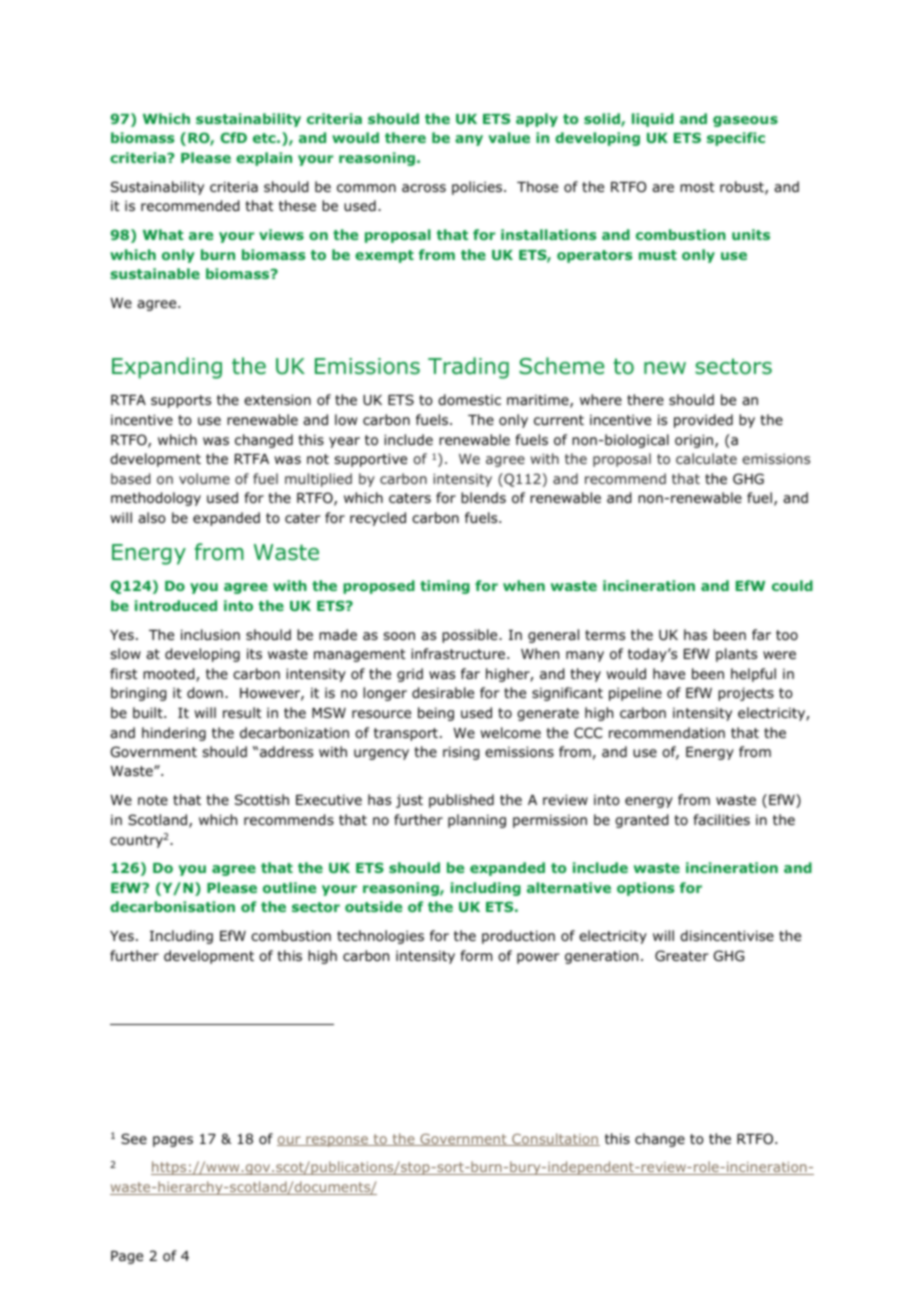  What do you see at coordinates (264, 159) in the document?
I see `explain` at bounding box center [264, 159].
